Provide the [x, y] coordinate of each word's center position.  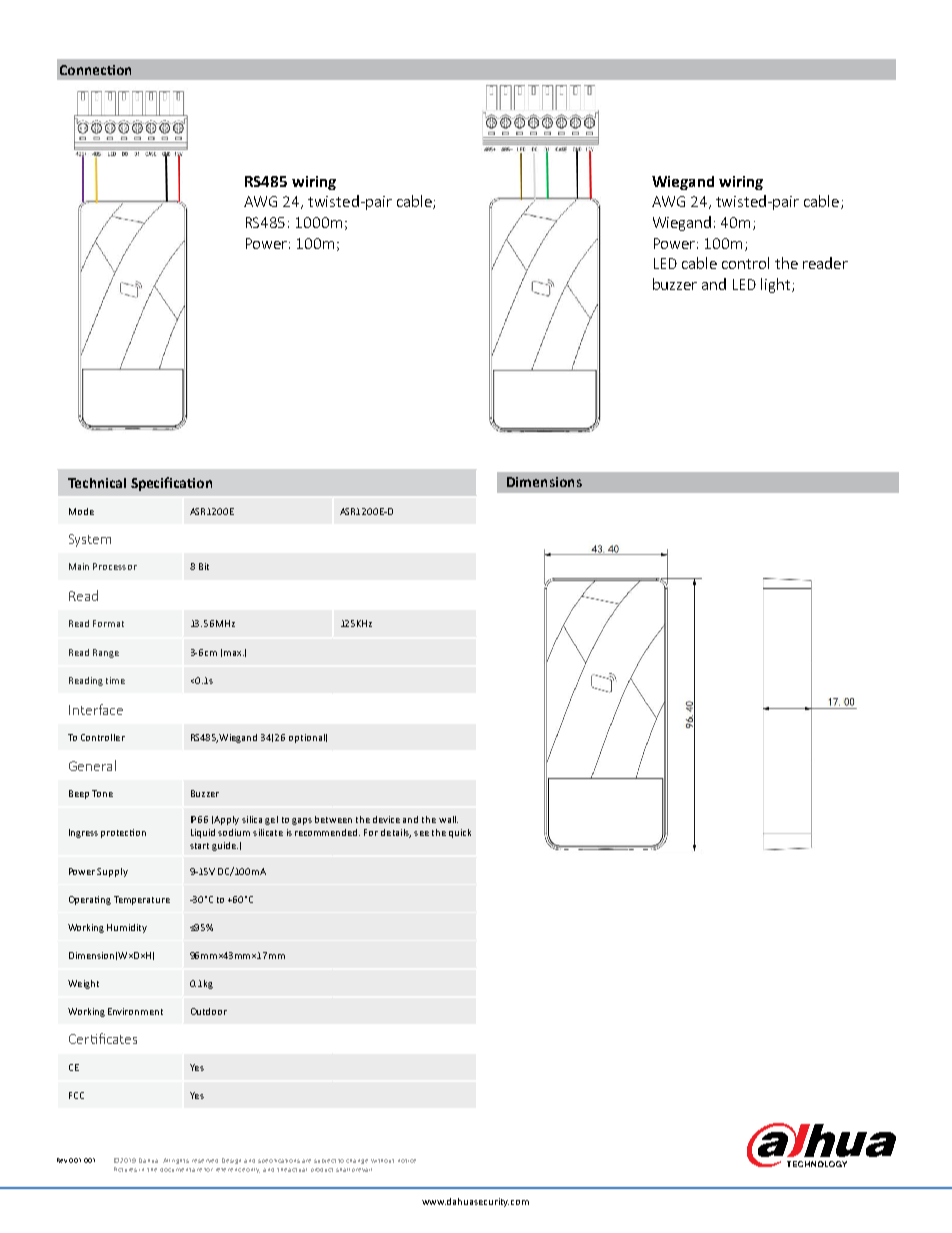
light [777, 285]
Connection [95, 70]
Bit [204, 566]
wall [448, 819]
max [234, 653]
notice [407, 1161]
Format [108, 623]
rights [180, 1161]
